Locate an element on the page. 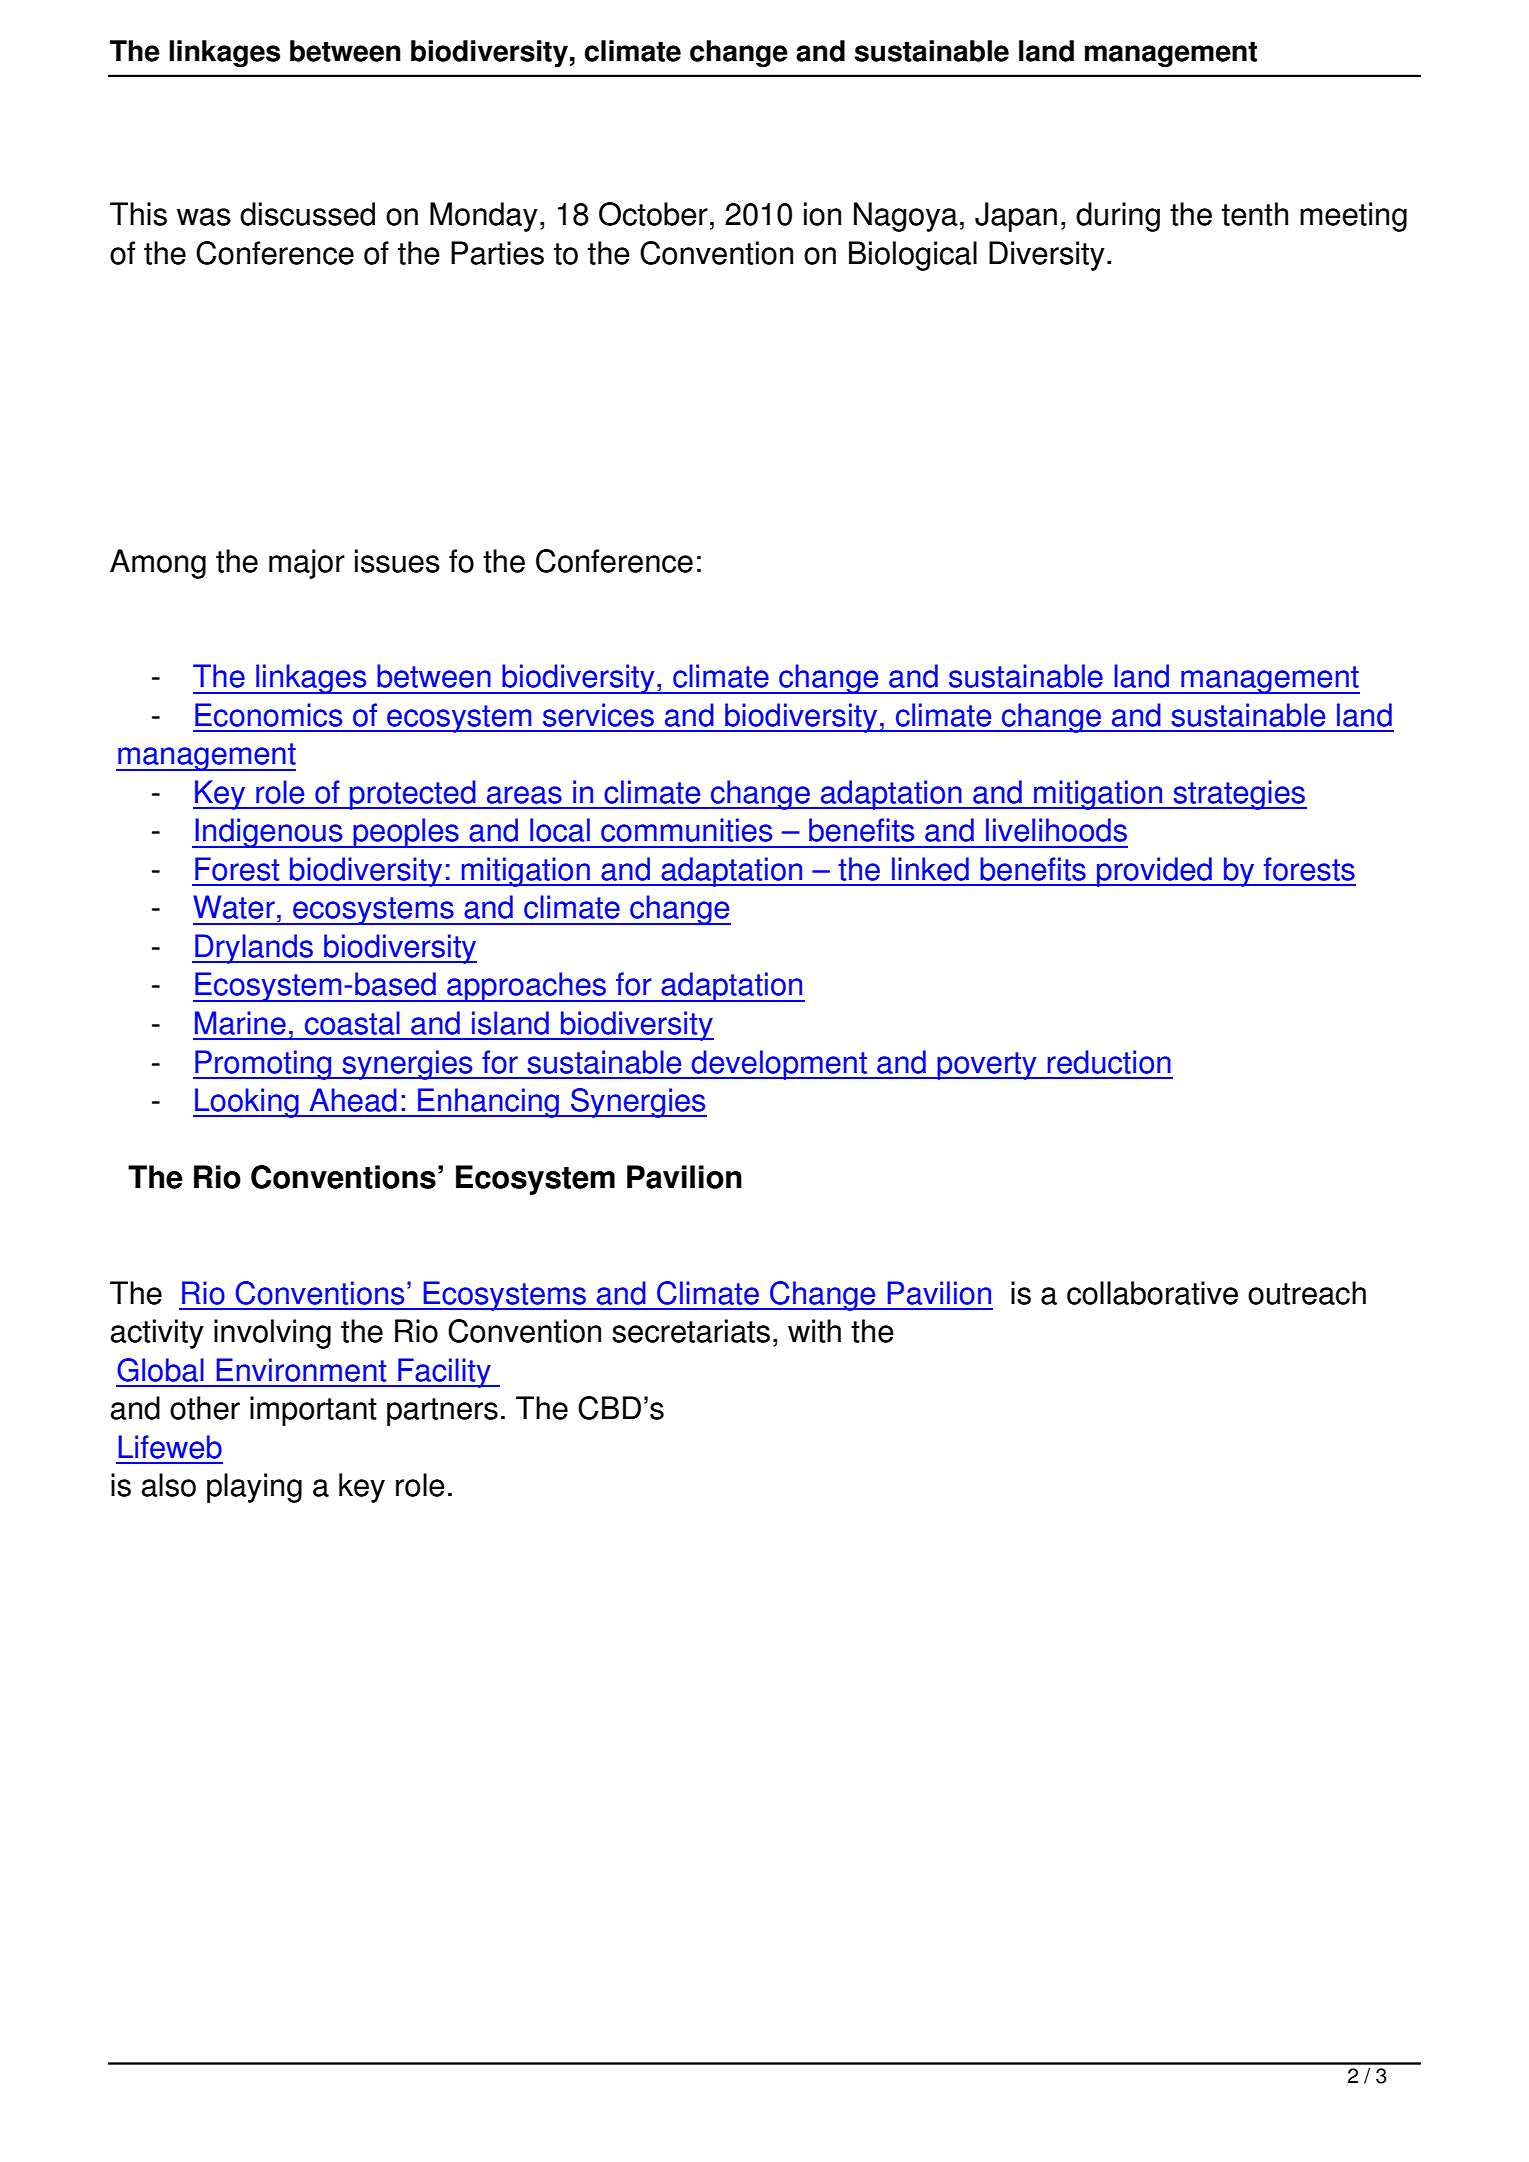  reduction is located at coordinates (1109, 1062).
